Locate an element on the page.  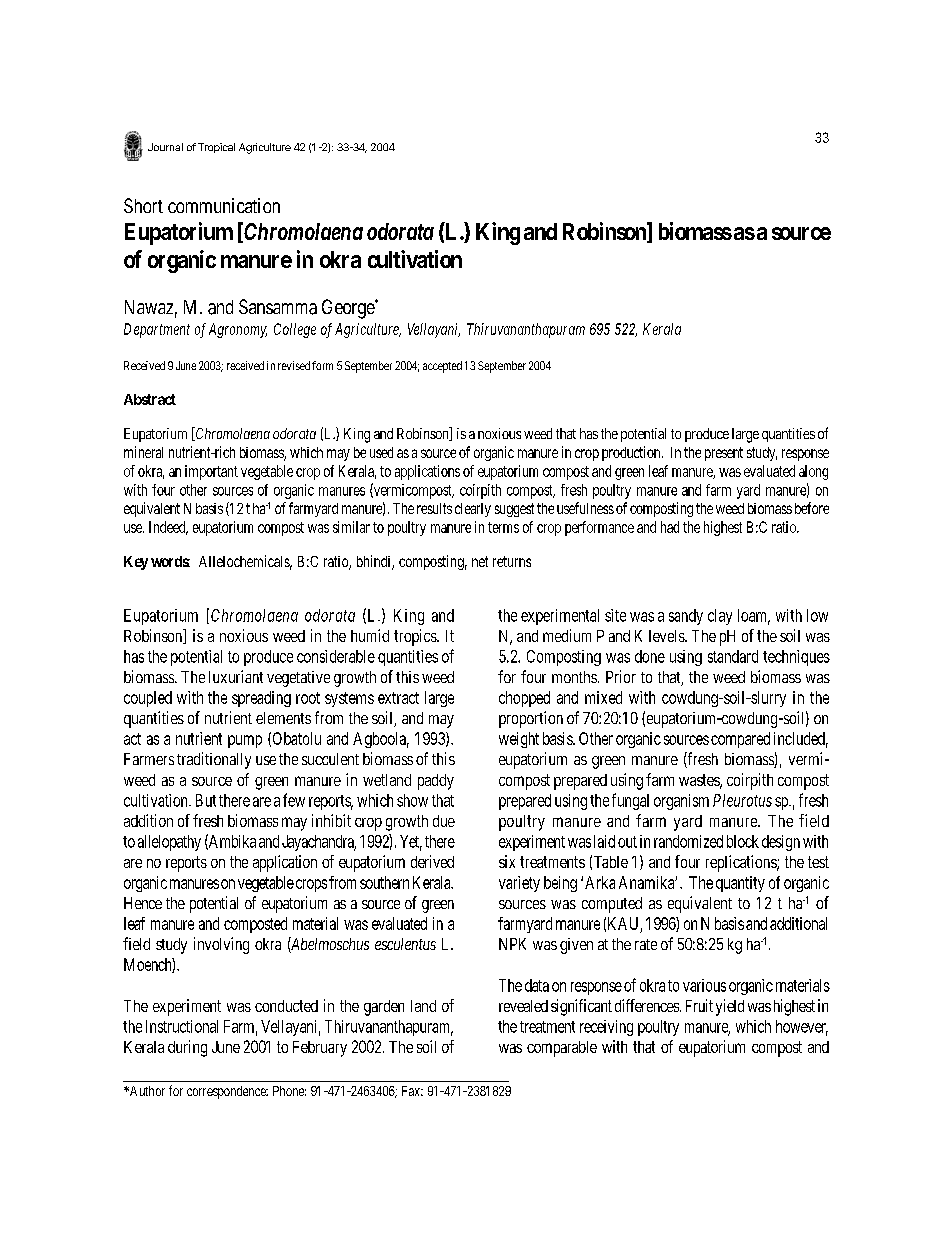
present is located at coordinates (724, 454).
